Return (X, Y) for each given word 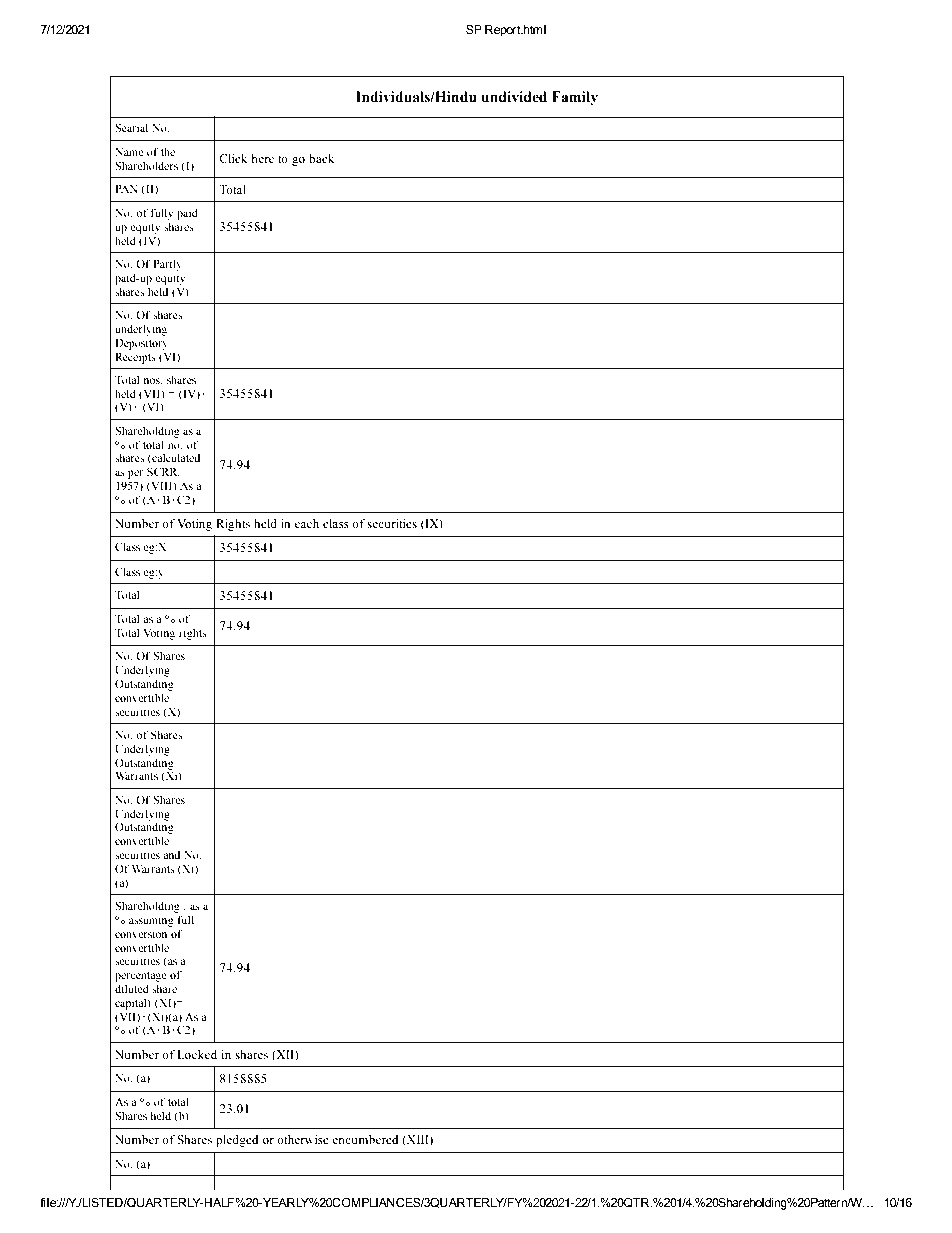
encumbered (365, 1139)
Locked (197, 1054)
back (321, 158)
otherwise (303, 1139)
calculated (175, 458)
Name (129, 152)
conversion (141, 933)
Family (575, 98)
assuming (151, 921)
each (307, 523)
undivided (514, 97)
